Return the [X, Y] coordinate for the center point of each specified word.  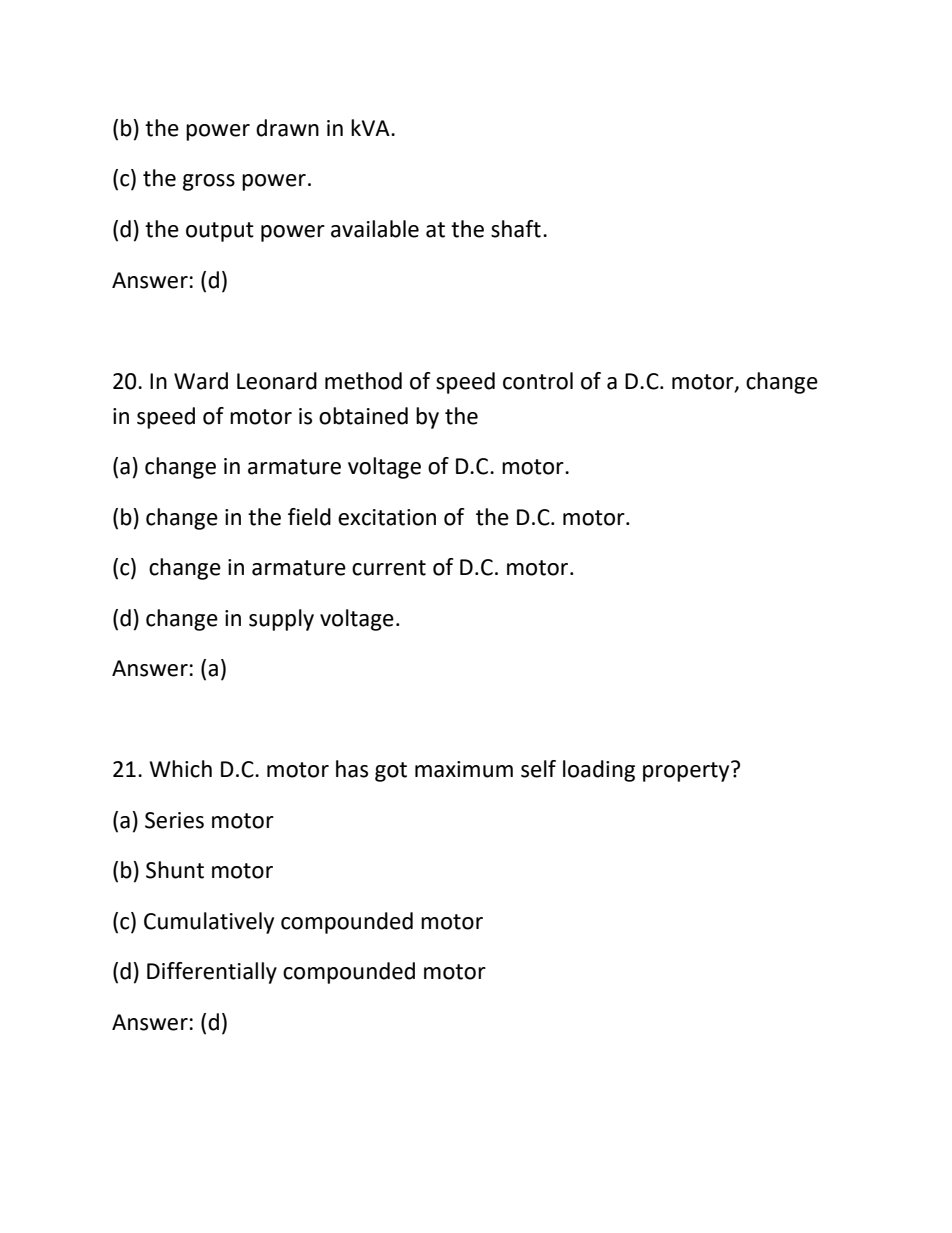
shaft [516, 229]
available [375, 229]
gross [209, 182]
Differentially [212, 973]
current [389, 568]
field [309, 517]
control [538, 381]
